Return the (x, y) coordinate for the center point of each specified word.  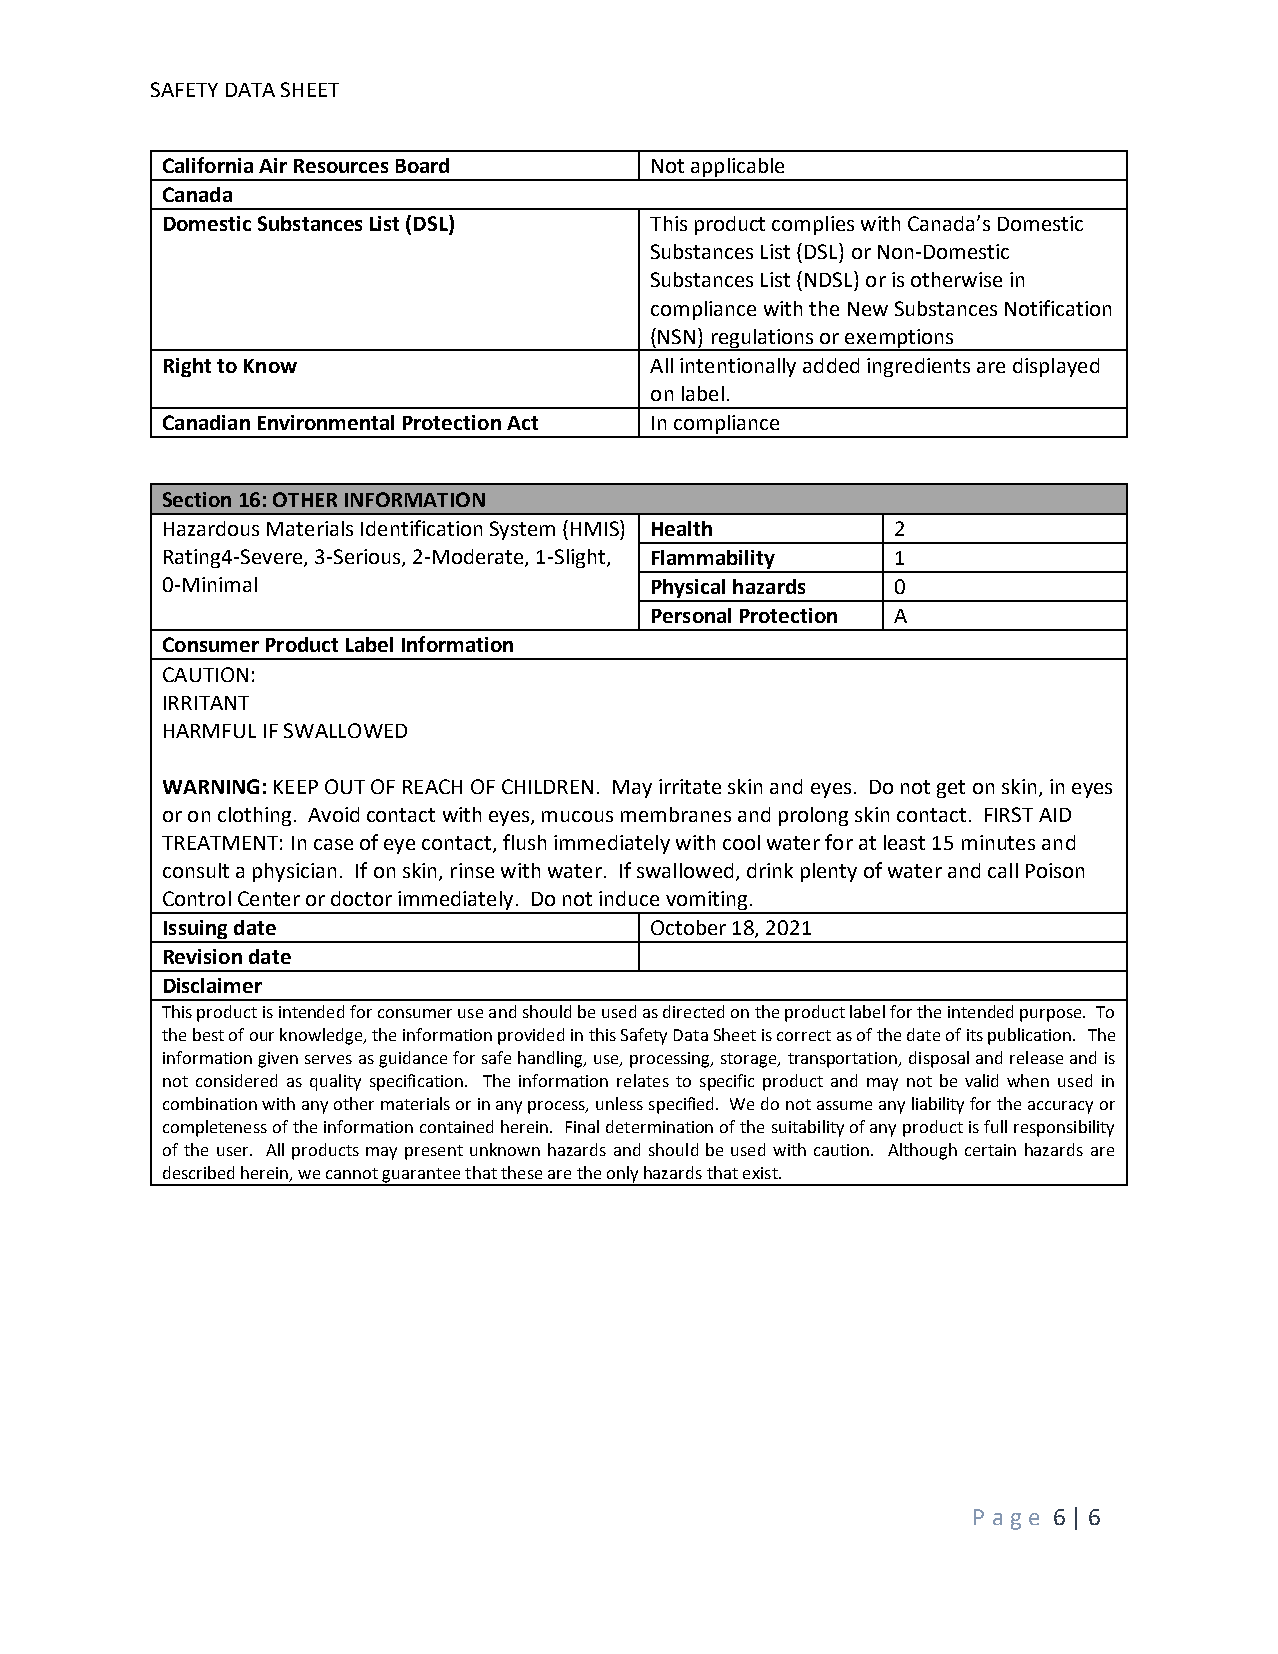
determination (659, 1126)
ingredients (918, 367)
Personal (691, 615)
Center (269, 898)
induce (629, 898)
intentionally (738, 367)
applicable (738, 169)
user (234, 1151)
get (951, 789)
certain (990, 1150)
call (1003, 870)
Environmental (326, 422)
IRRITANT (206, 703)
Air (273, 165)
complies (813, 225)
